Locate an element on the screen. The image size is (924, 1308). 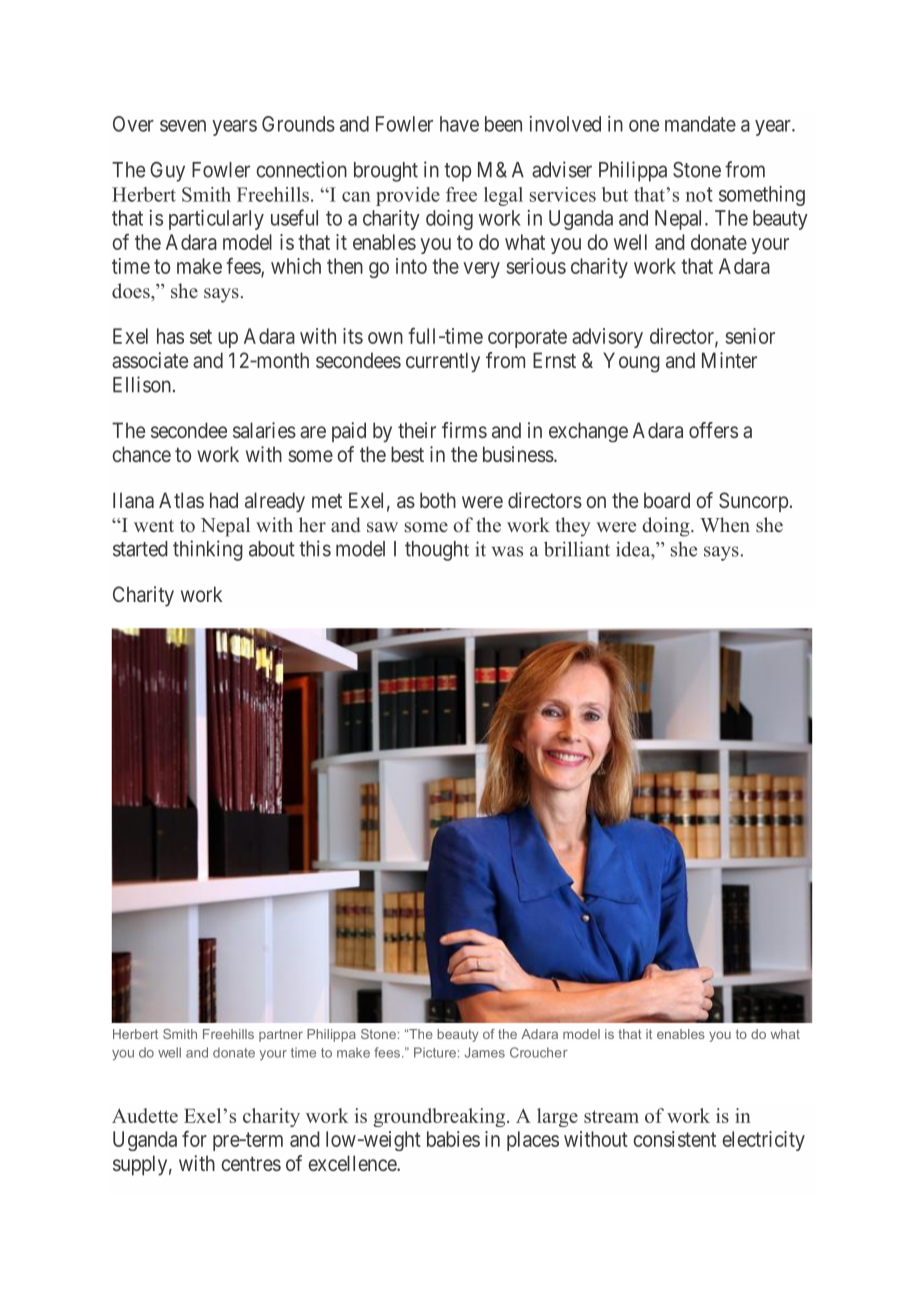
mandate is located at coordinates (700, 124).
